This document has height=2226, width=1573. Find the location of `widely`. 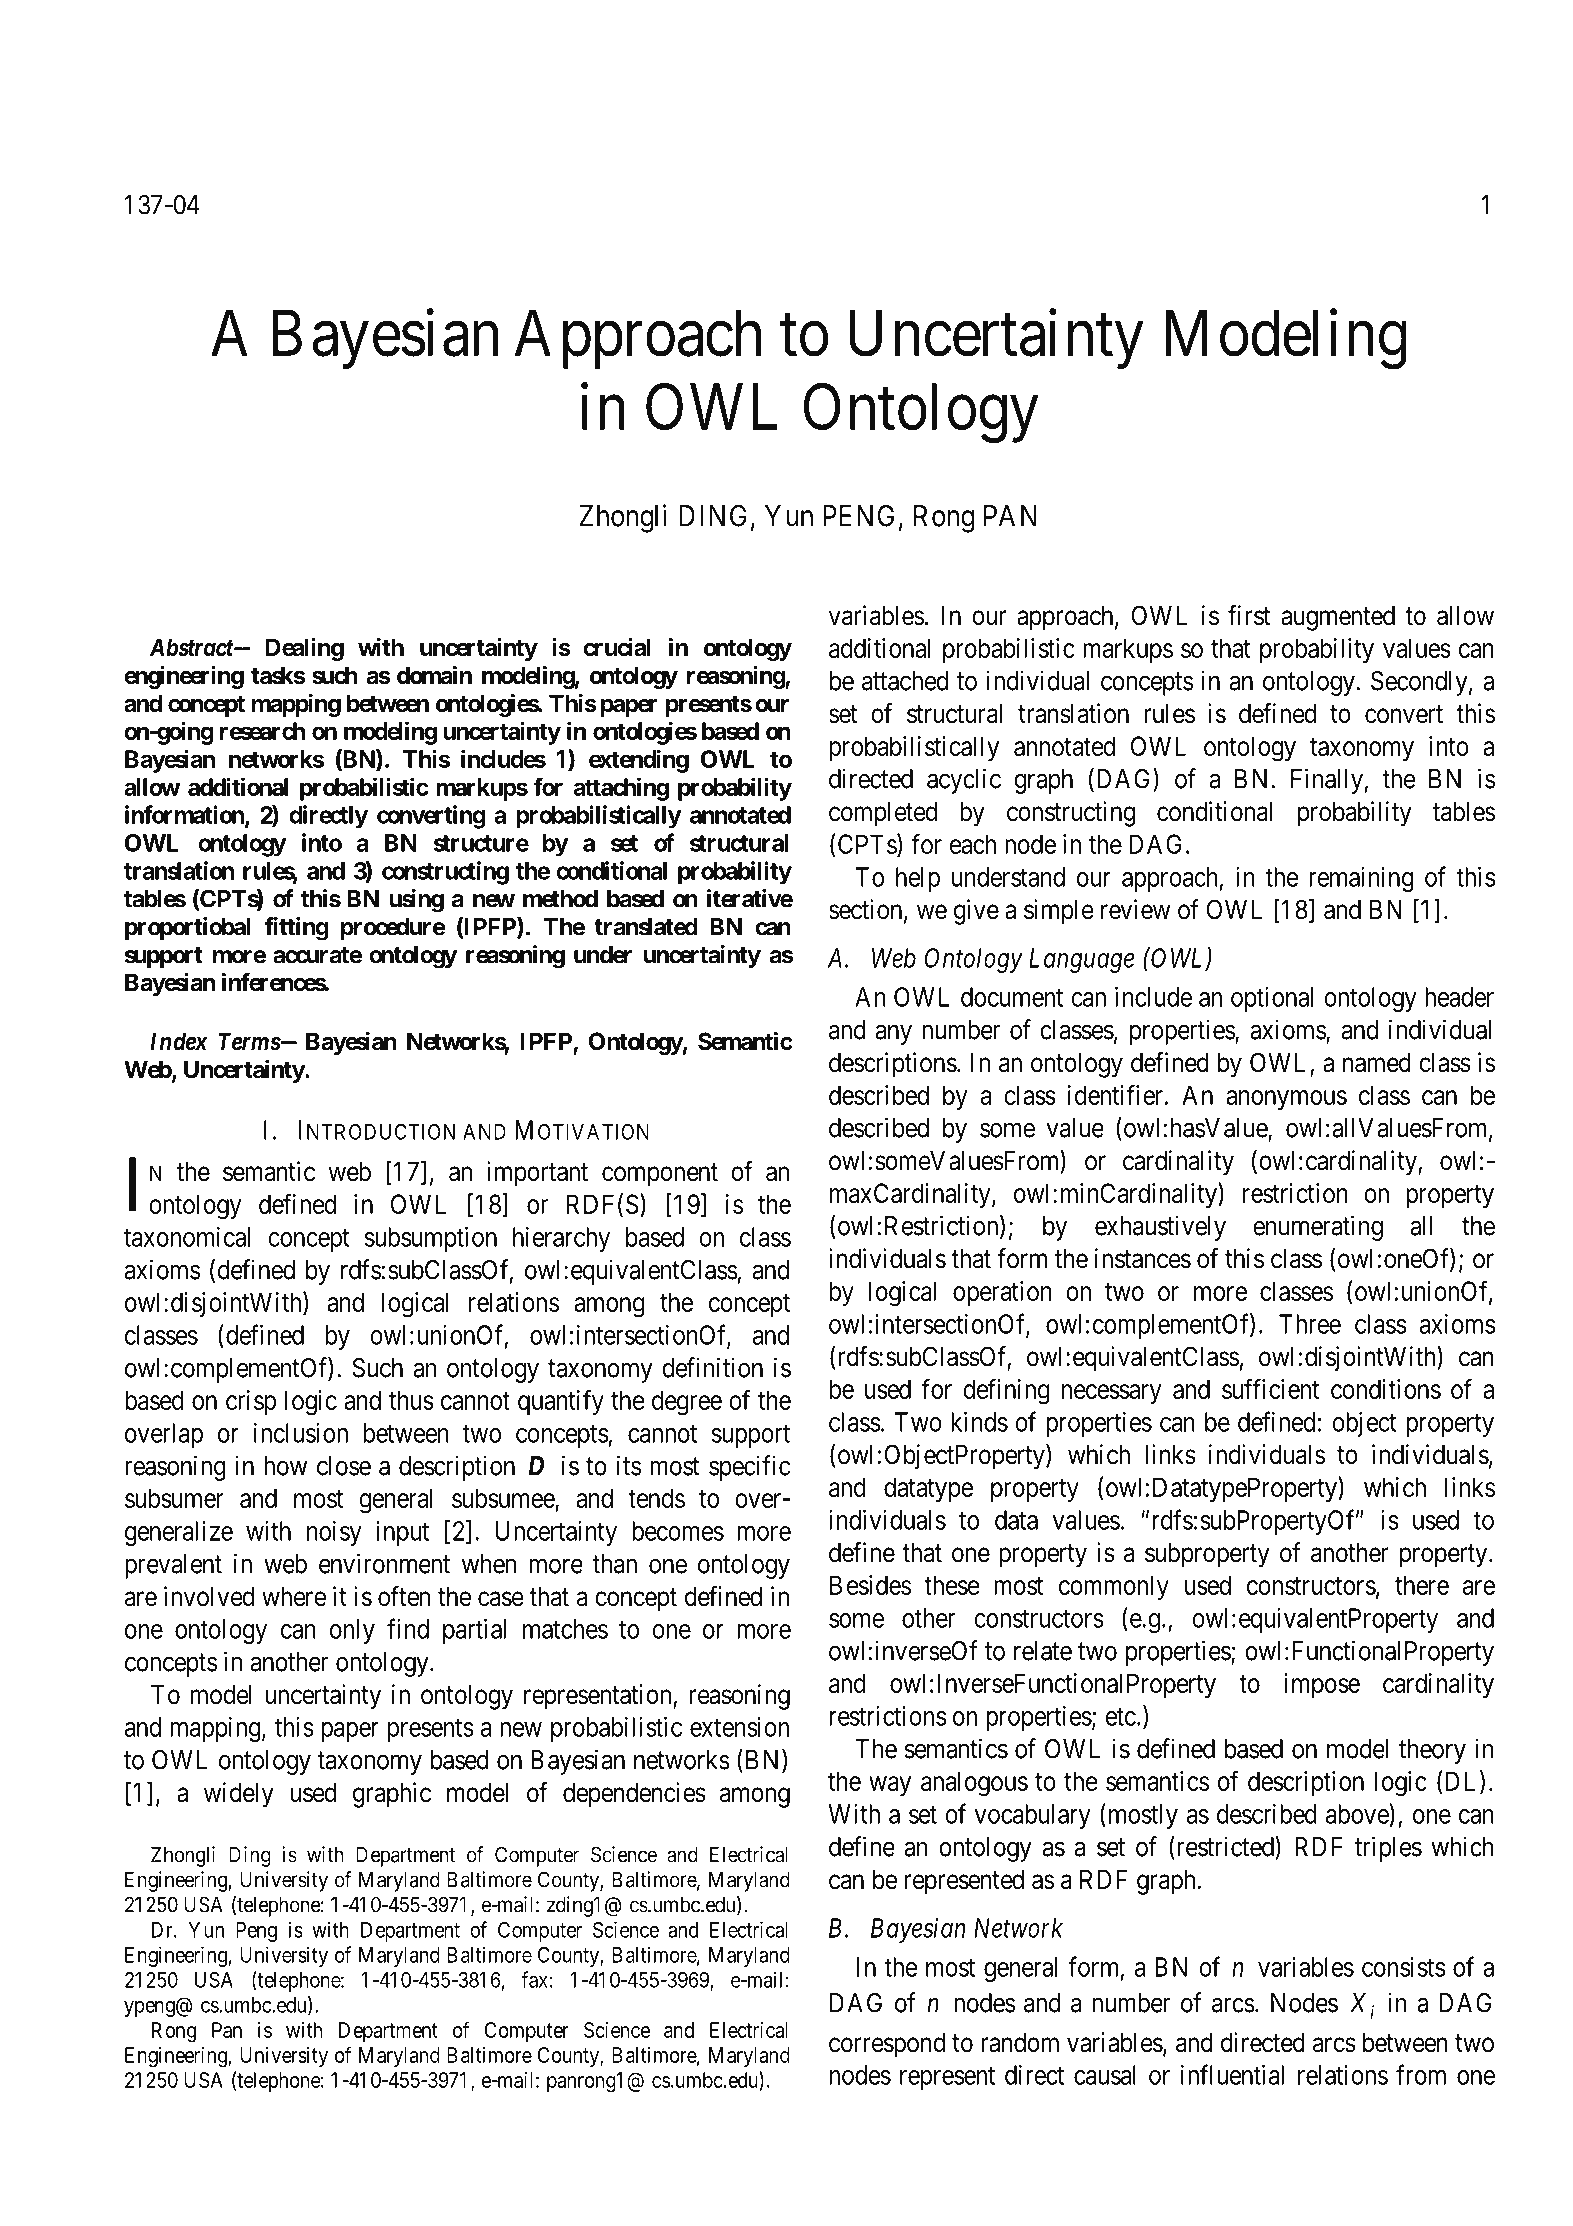

widely is located at coordinates (239, 1795).
